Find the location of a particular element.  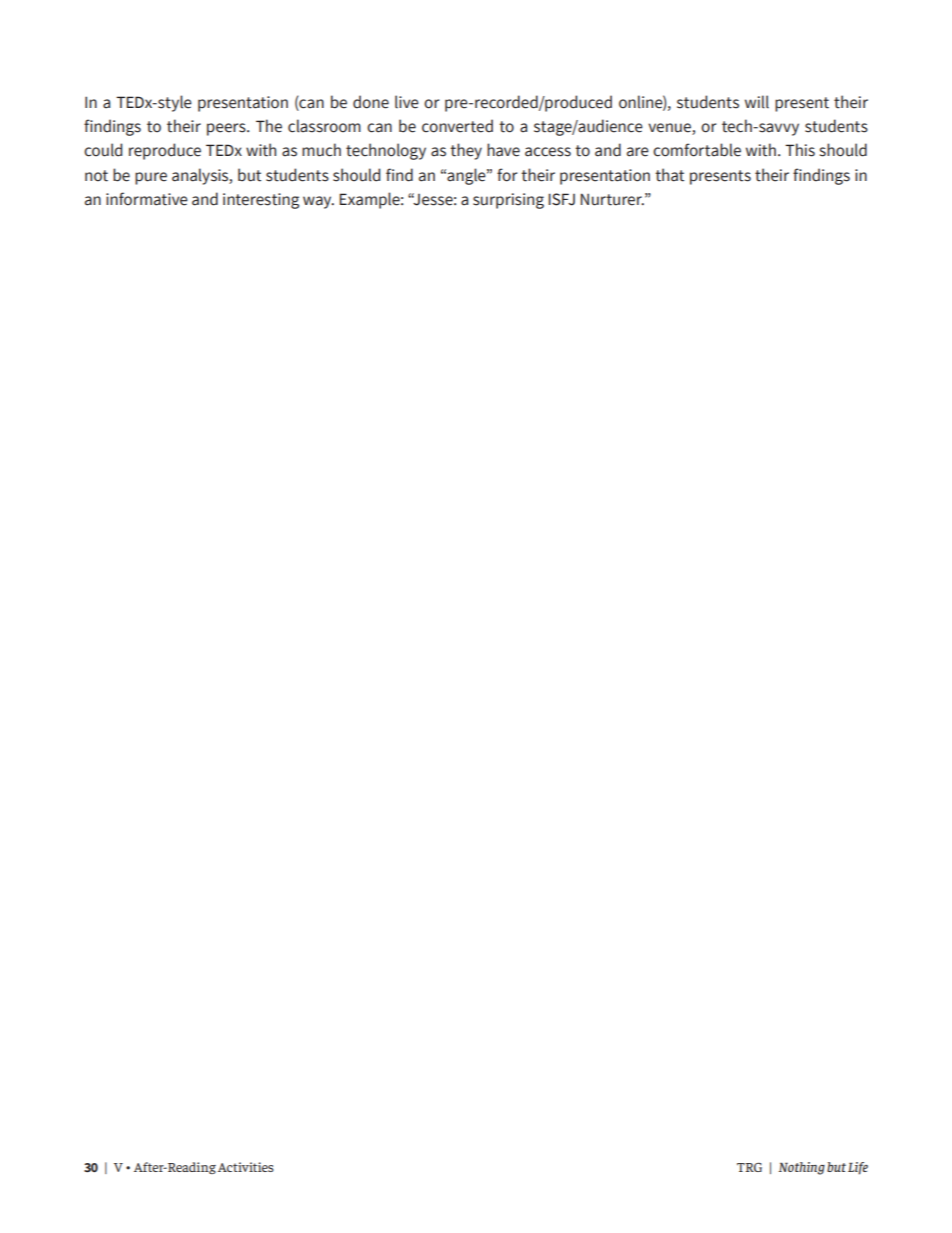

Activities is located at coordinates (246, 1167).
